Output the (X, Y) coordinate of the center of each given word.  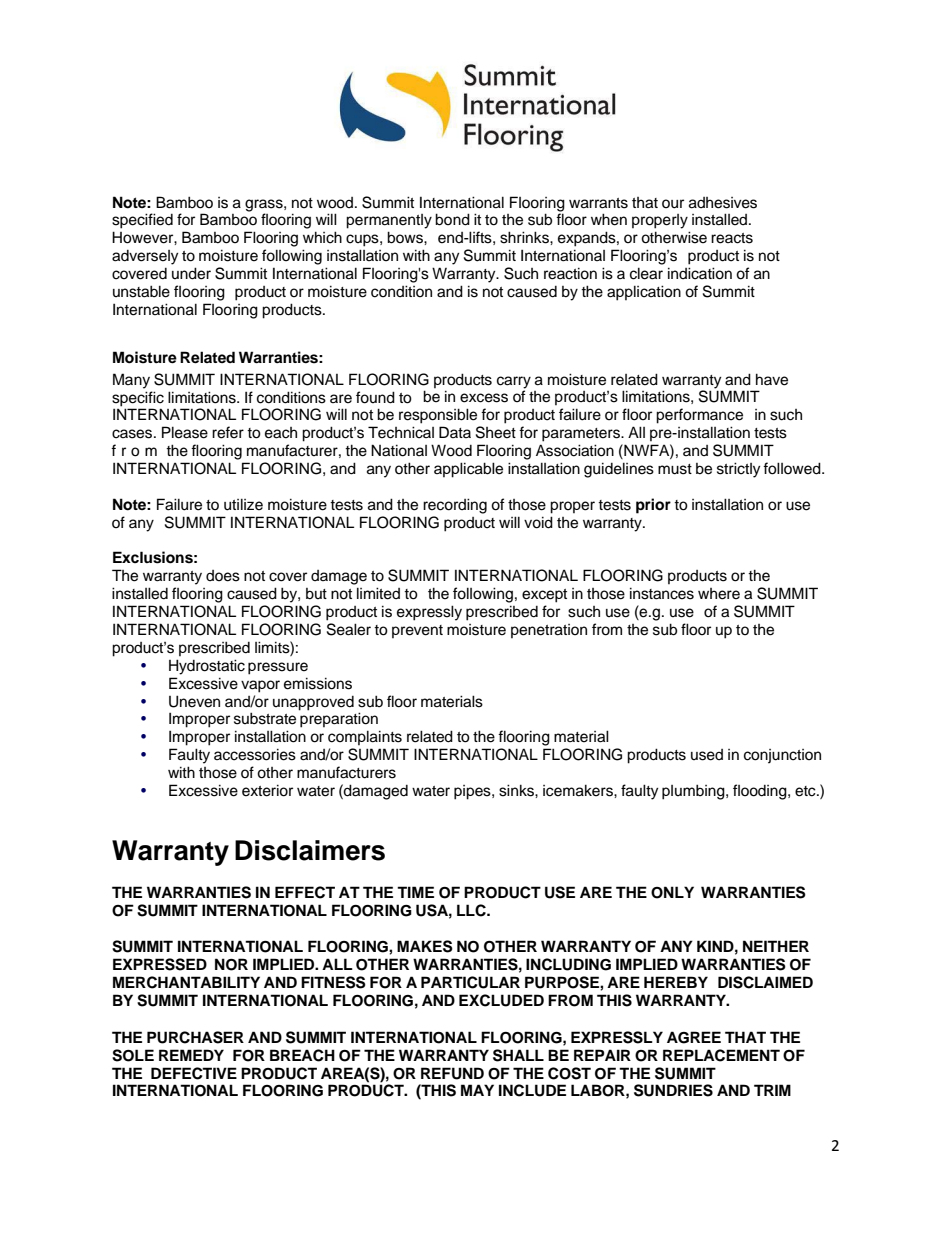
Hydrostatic (207, 667)
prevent (417, 631)
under (191, 273)
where (719, 594)
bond (452, 219)
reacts (732, 238)
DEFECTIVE (194, 1073)
